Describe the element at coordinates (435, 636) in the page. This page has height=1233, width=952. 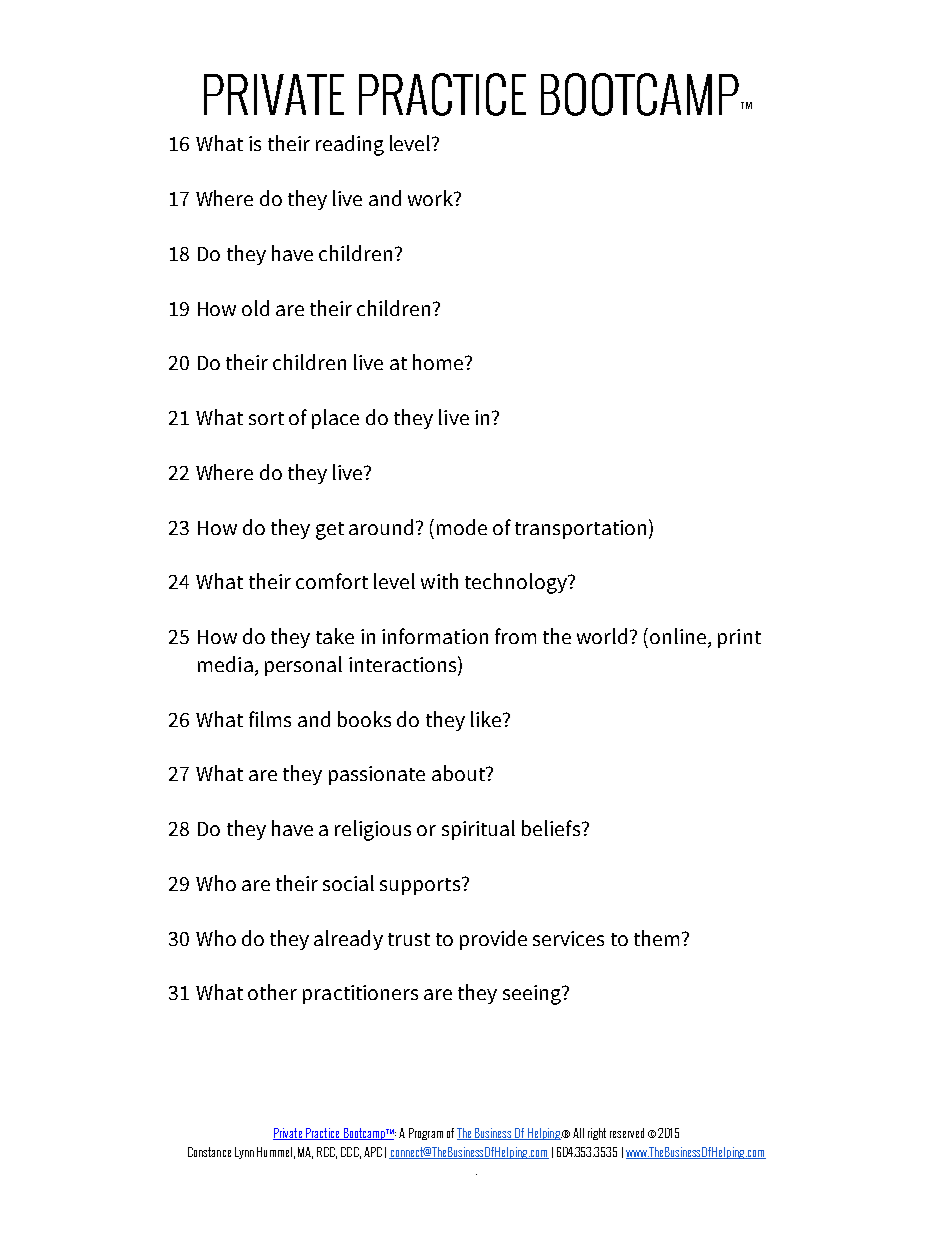
I see `information` at that location.
